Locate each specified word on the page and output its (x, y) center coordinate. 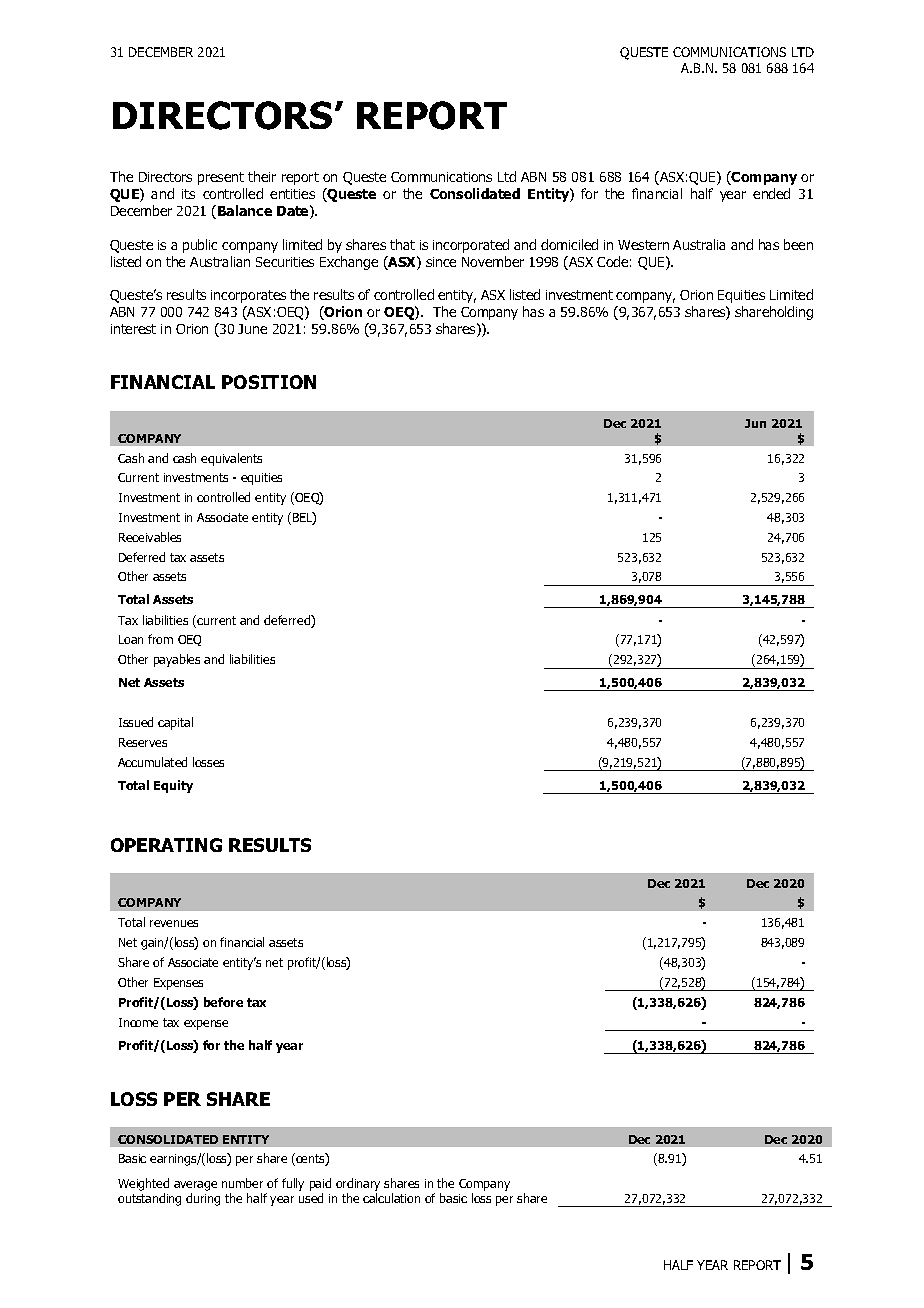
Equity (173, 786)
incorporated (471, 246)
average (195, 1186)
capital (175, 723)
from (160, 639)
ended (771, 193)
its (188, 194)
